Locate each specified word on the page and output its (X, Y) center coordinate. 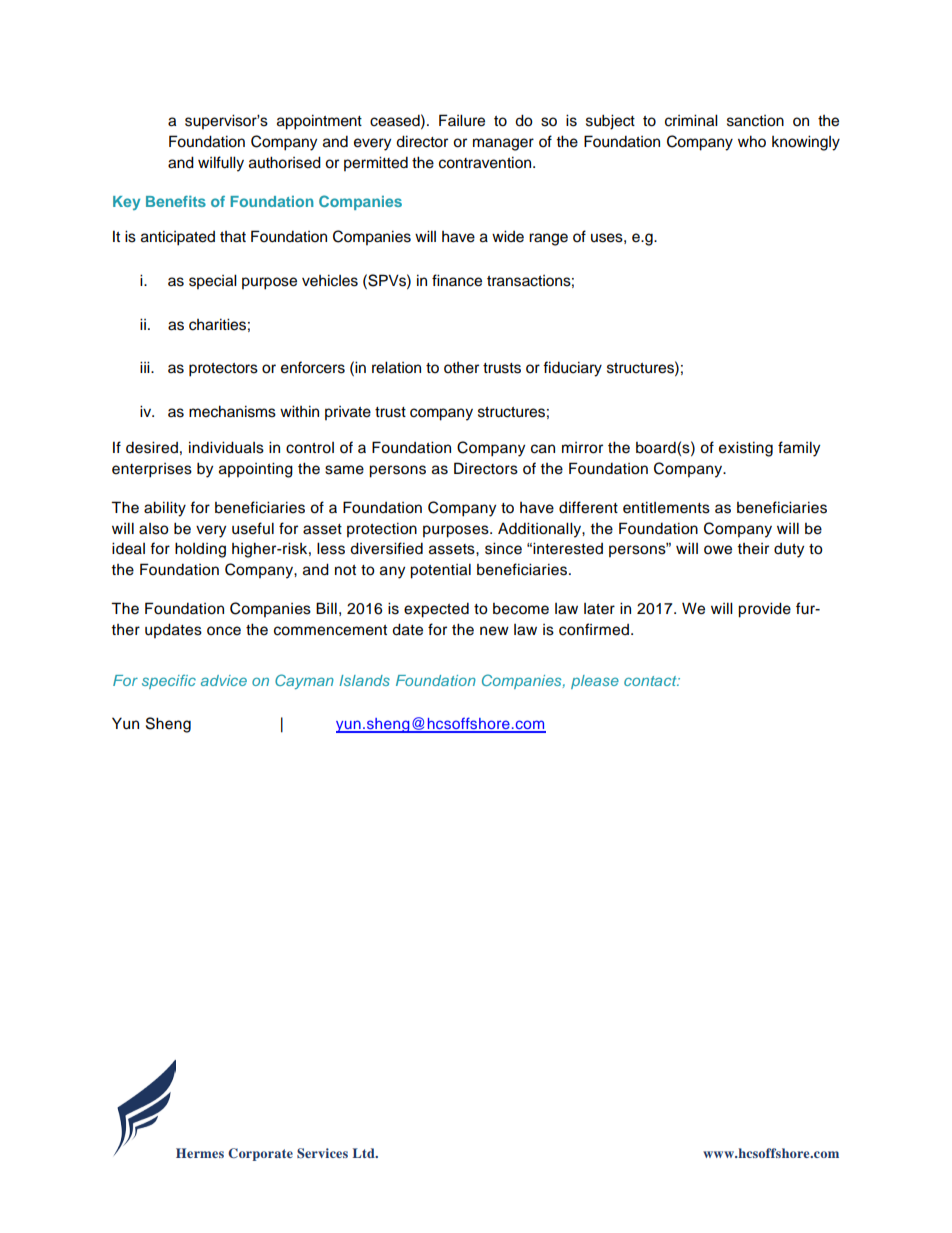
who (752, 141)
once (224, 631)
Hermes (200, 1153)
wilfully (221, 164)
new (494, 631)
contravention (485, 162)
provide (764, 610)
